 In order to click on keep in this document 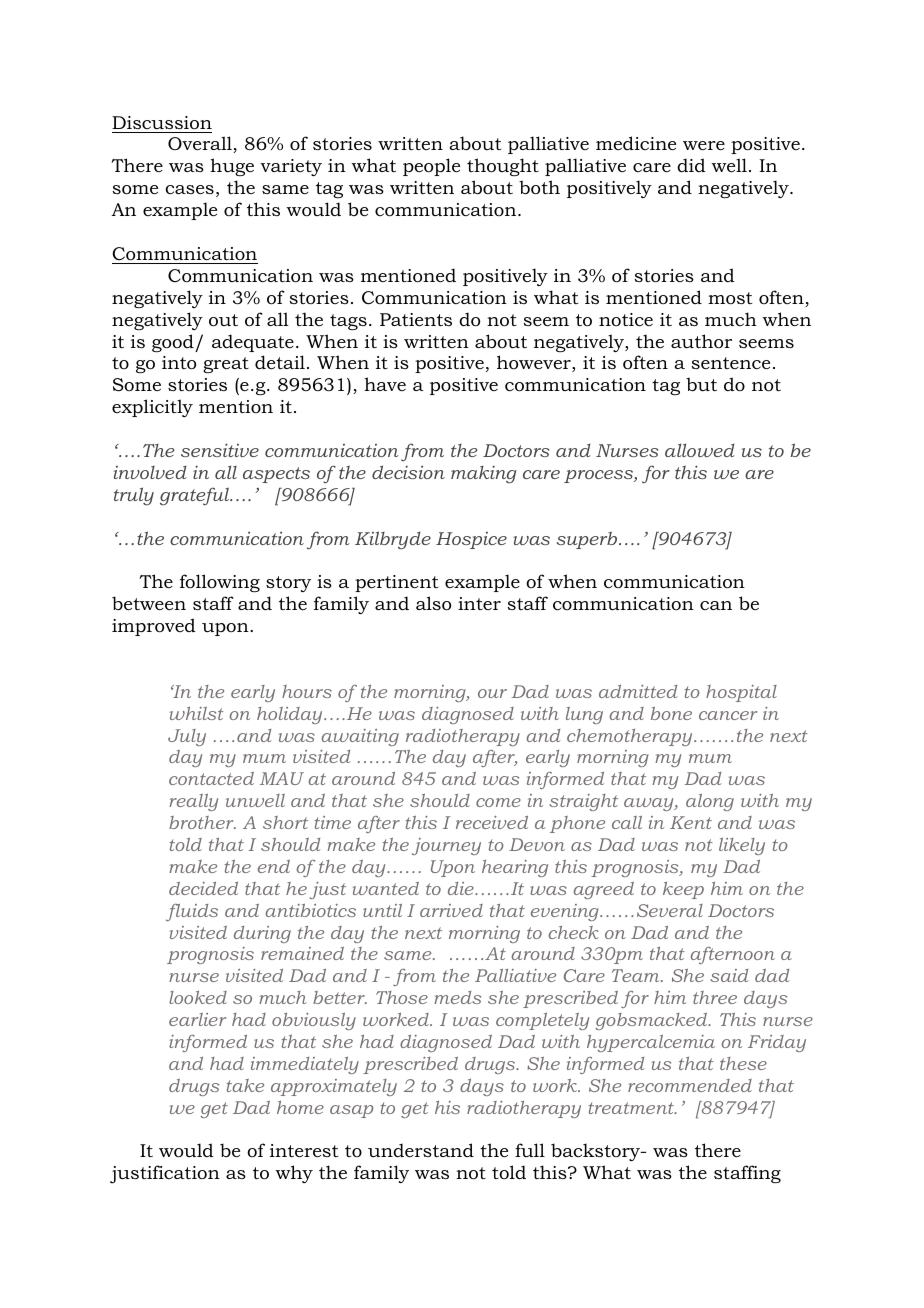, I will do `click(683, 890)`.
